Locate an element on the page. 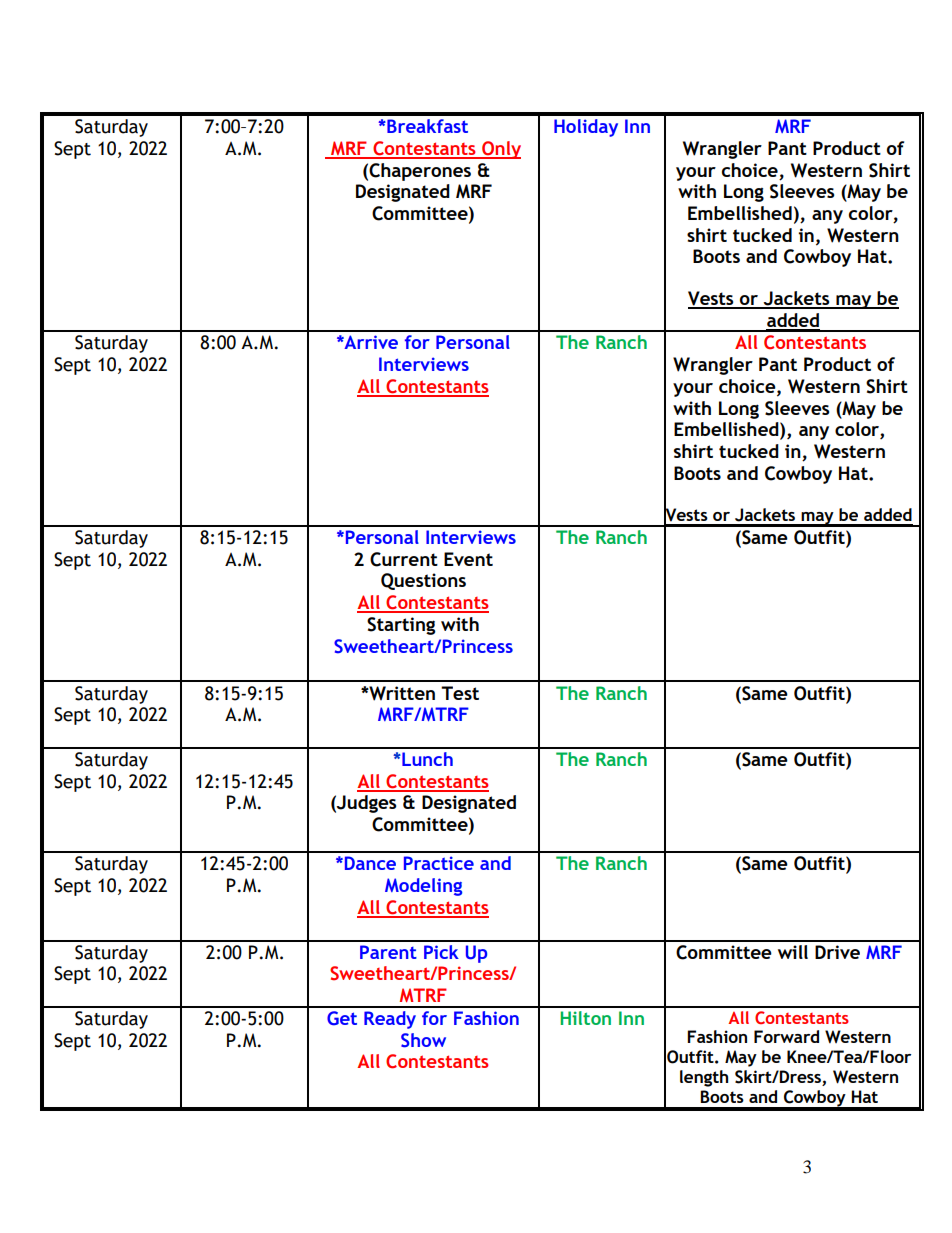  Show is located at coordinates (423, 1040).
